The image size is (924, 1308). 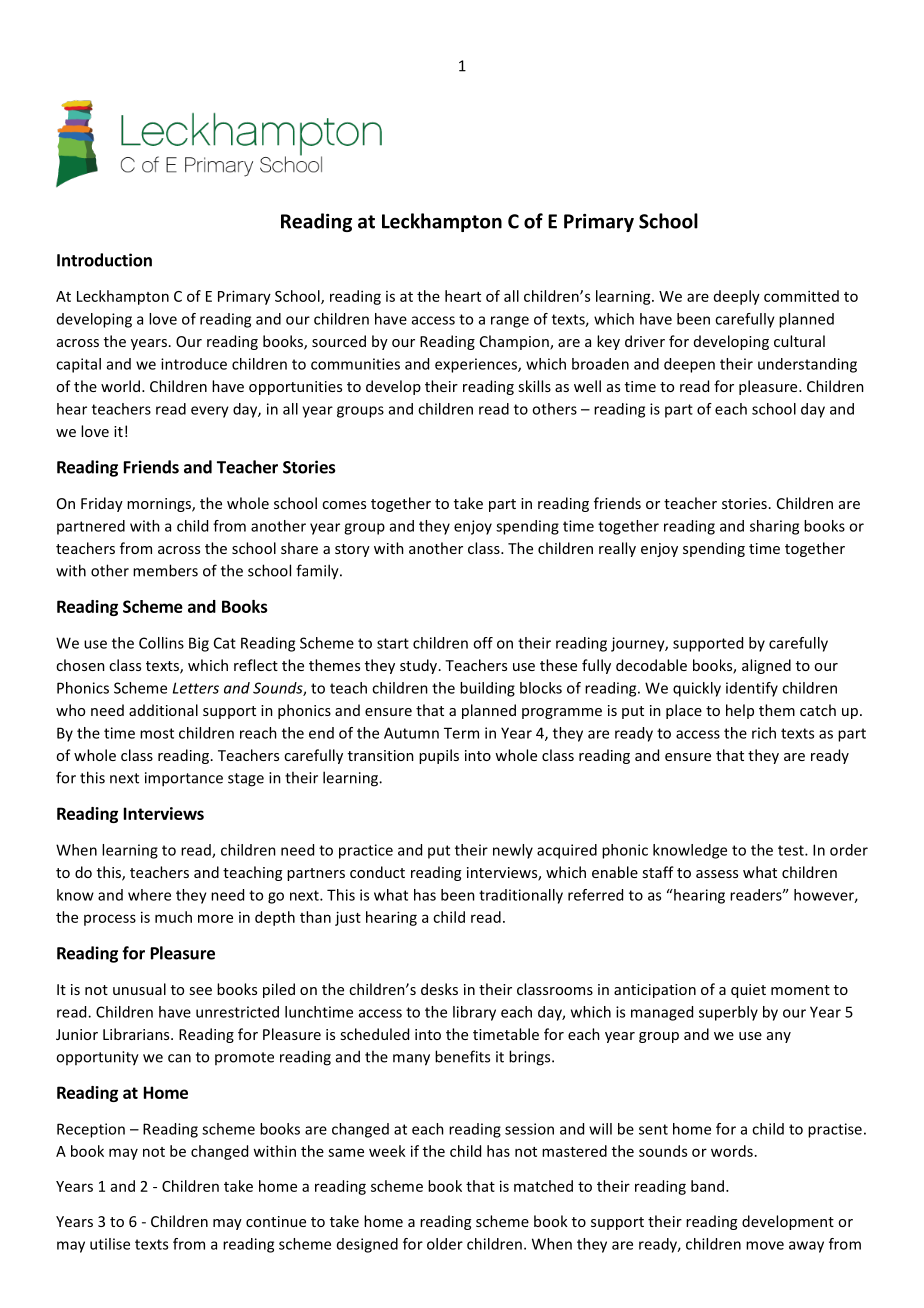 What do you see at coordinates (445, 1244) in the page?
I see `older` at bounding box center [445, 1244].
